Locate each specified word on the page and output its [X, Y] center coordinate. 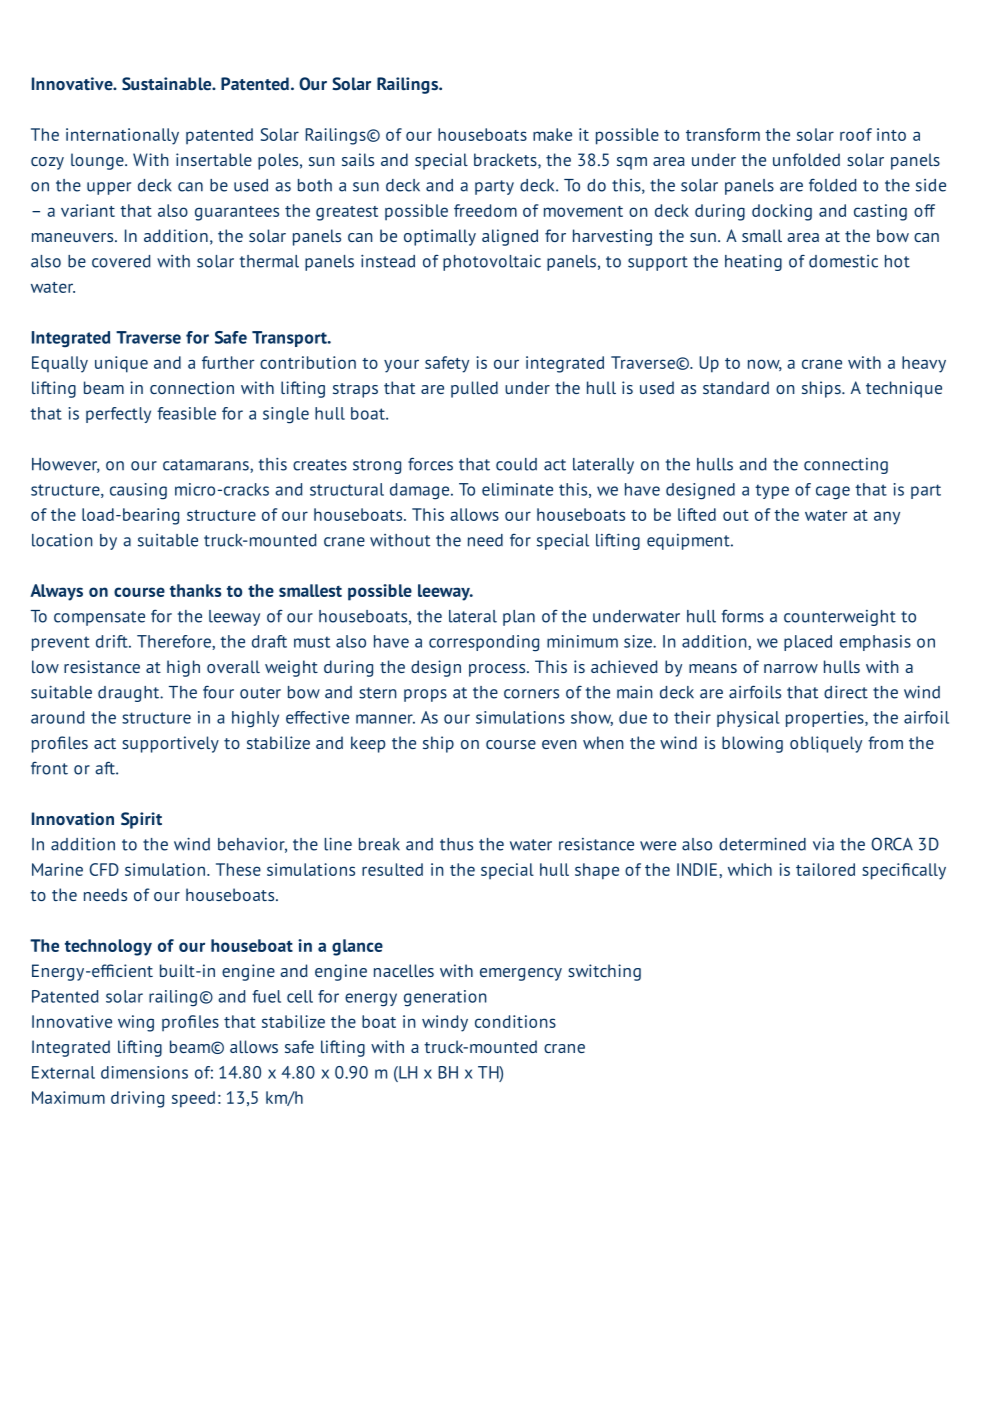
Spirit [141, 820]
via [823, 844]
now [765, 365]
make [552, 134]
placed [808, 643]
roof [856, 134]
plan [519, 618]
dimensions [144, 1072]
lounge [98, 161]
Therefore [175, 642]
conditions [515, 1021]
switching [604, 972]
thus [456, 844]
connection [192, 387]
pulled [474, 389]
